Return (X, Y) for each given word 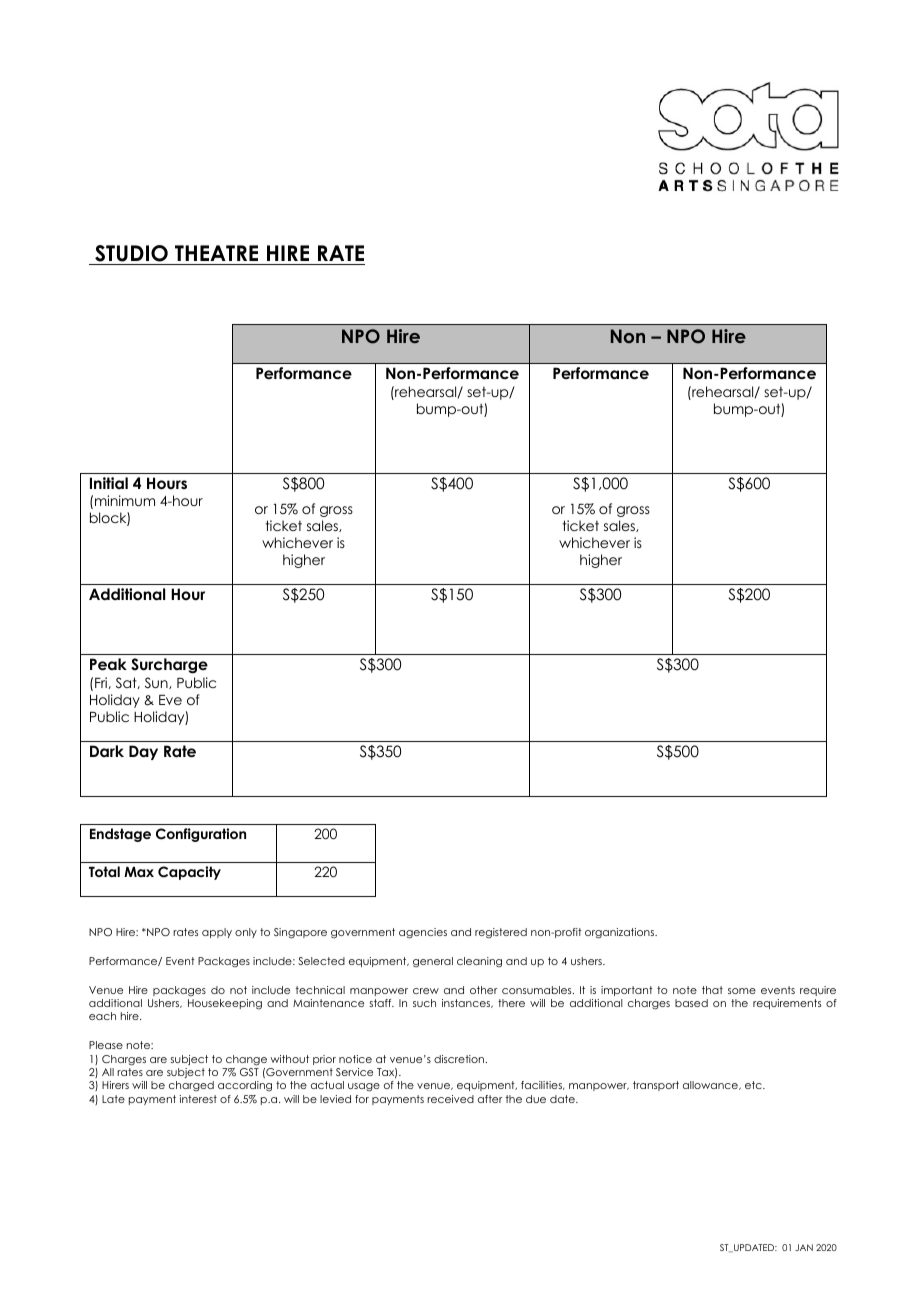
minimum (125, 500)
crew (426, 991)
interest (198, 1099)
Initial (109, 483)
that (712, 990)
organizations (620, 933)
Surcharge (169, 666)
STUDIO (131, 255)
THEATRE (216, 253)
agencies (423, 933)
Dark (107, 751)
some (742, 991)
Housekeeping (225, 1004)
